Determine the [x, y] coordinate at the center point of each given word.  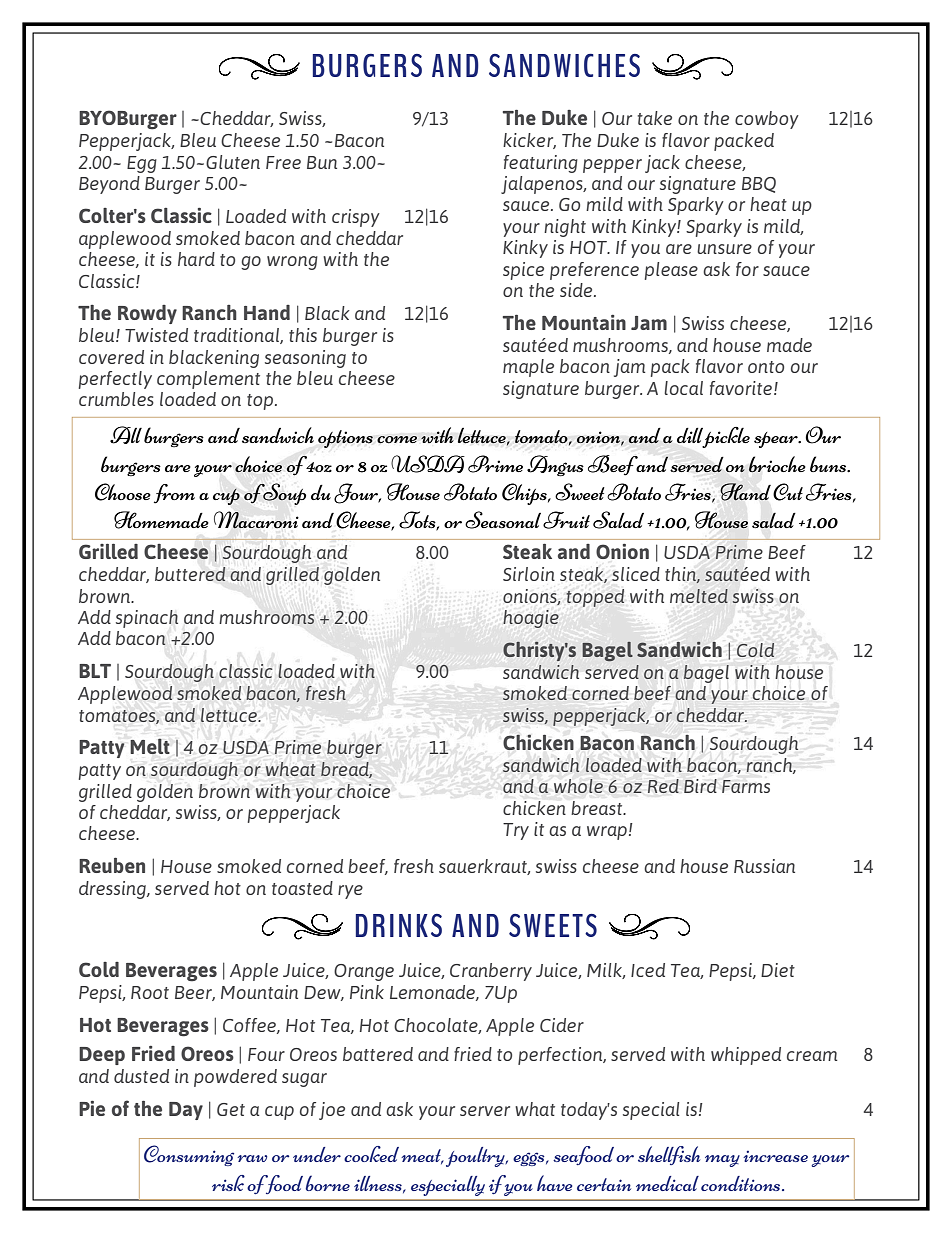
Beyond [109, 185]
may [722, 1161]
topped [595, 598]
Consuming [189, 1155]
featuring [541, 164]
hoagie [531, 619]
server [485, 1111]
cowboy [767, 120]
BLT [95, 671]
